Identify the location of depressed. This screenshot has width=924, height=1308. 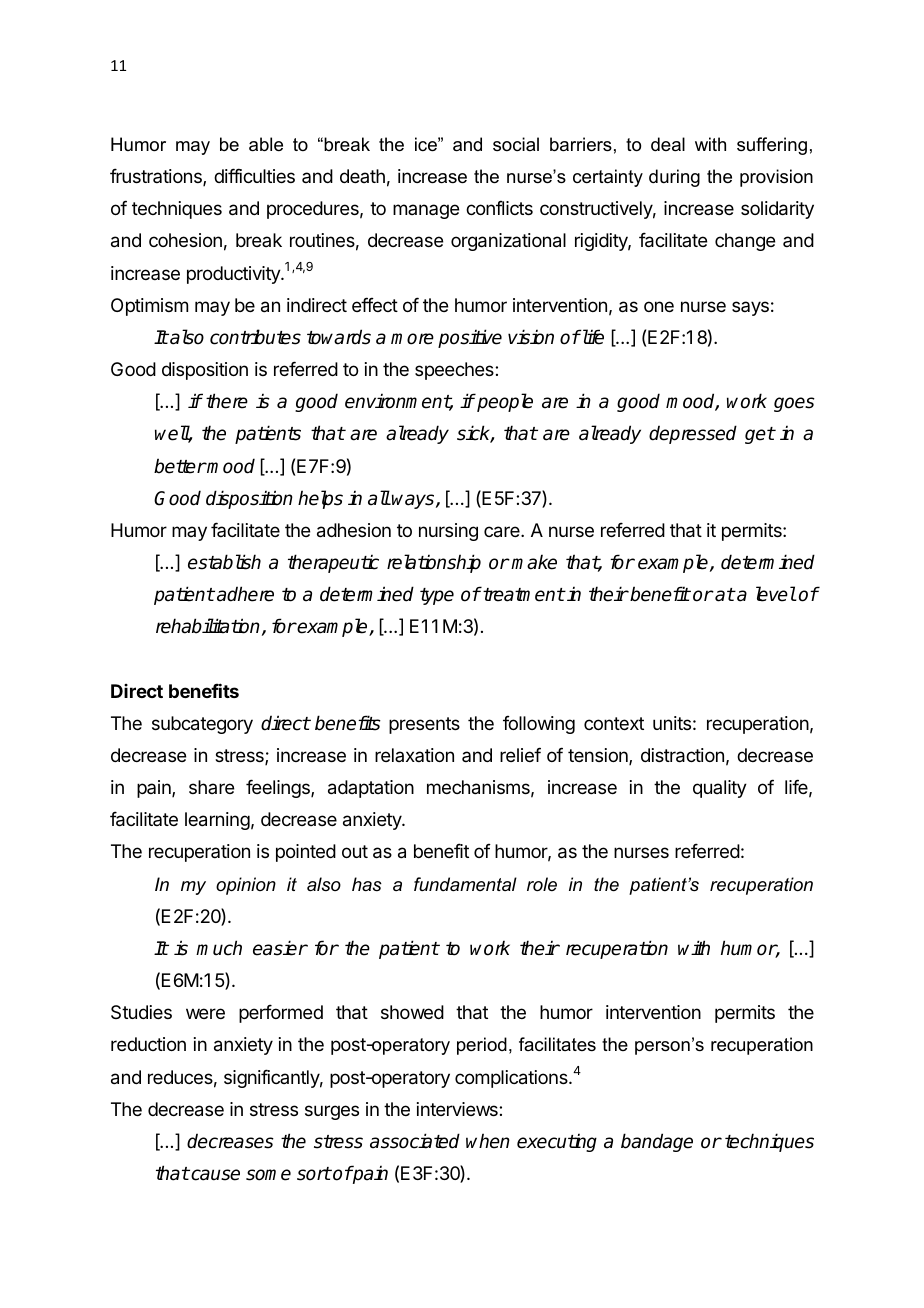
(693, 434).
